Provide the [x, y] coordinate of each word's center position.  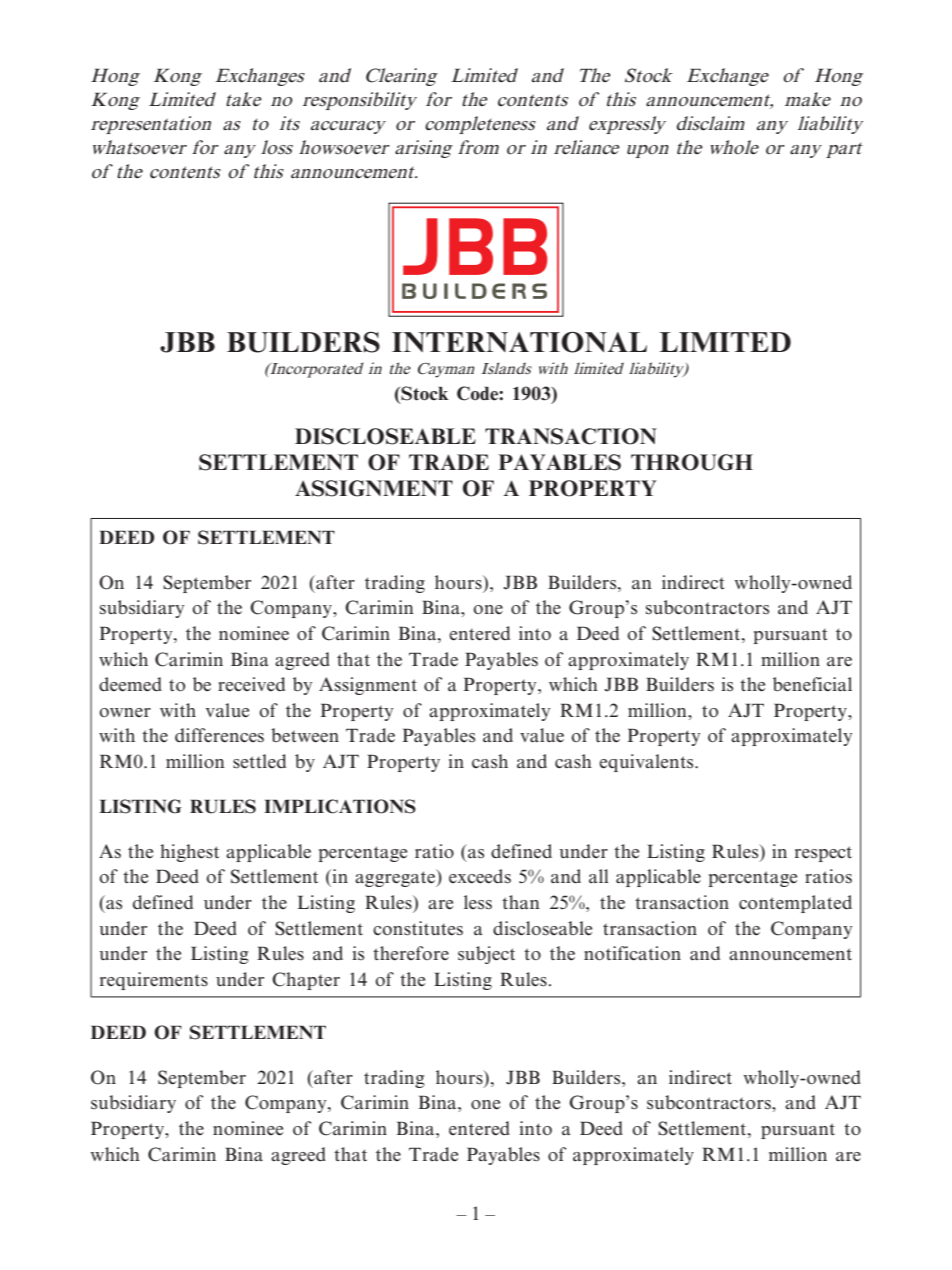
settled [259, 761]
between [305, 735]
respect [823, 854]
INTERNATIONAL [519, 342]
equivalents [647, 763]
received [251, 684]
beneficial [812, 684]
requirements [154, 981]
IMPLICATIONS [340, 806]
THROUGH [692, 462]
